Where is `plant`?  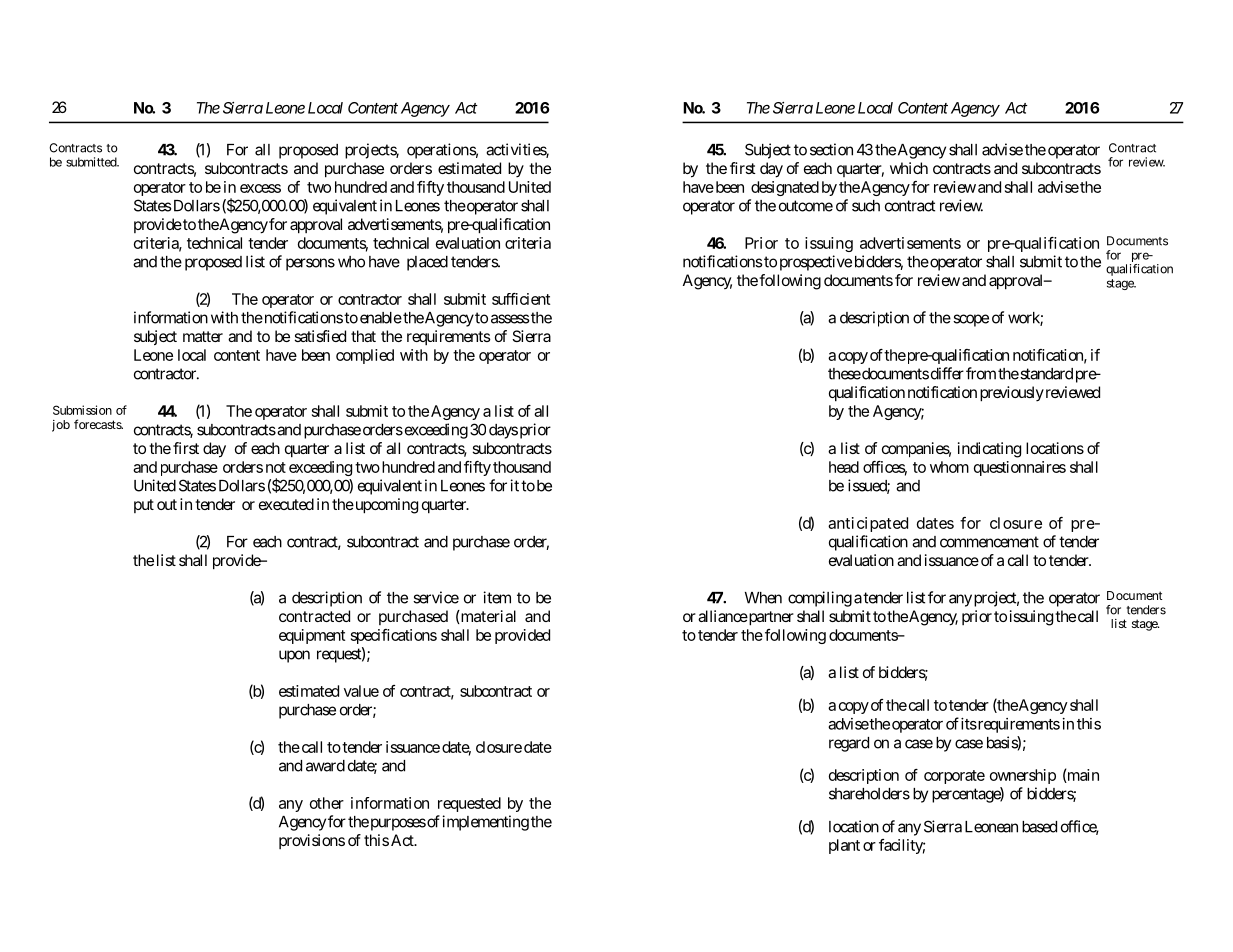
plant is located at coordinates (844, 846).
